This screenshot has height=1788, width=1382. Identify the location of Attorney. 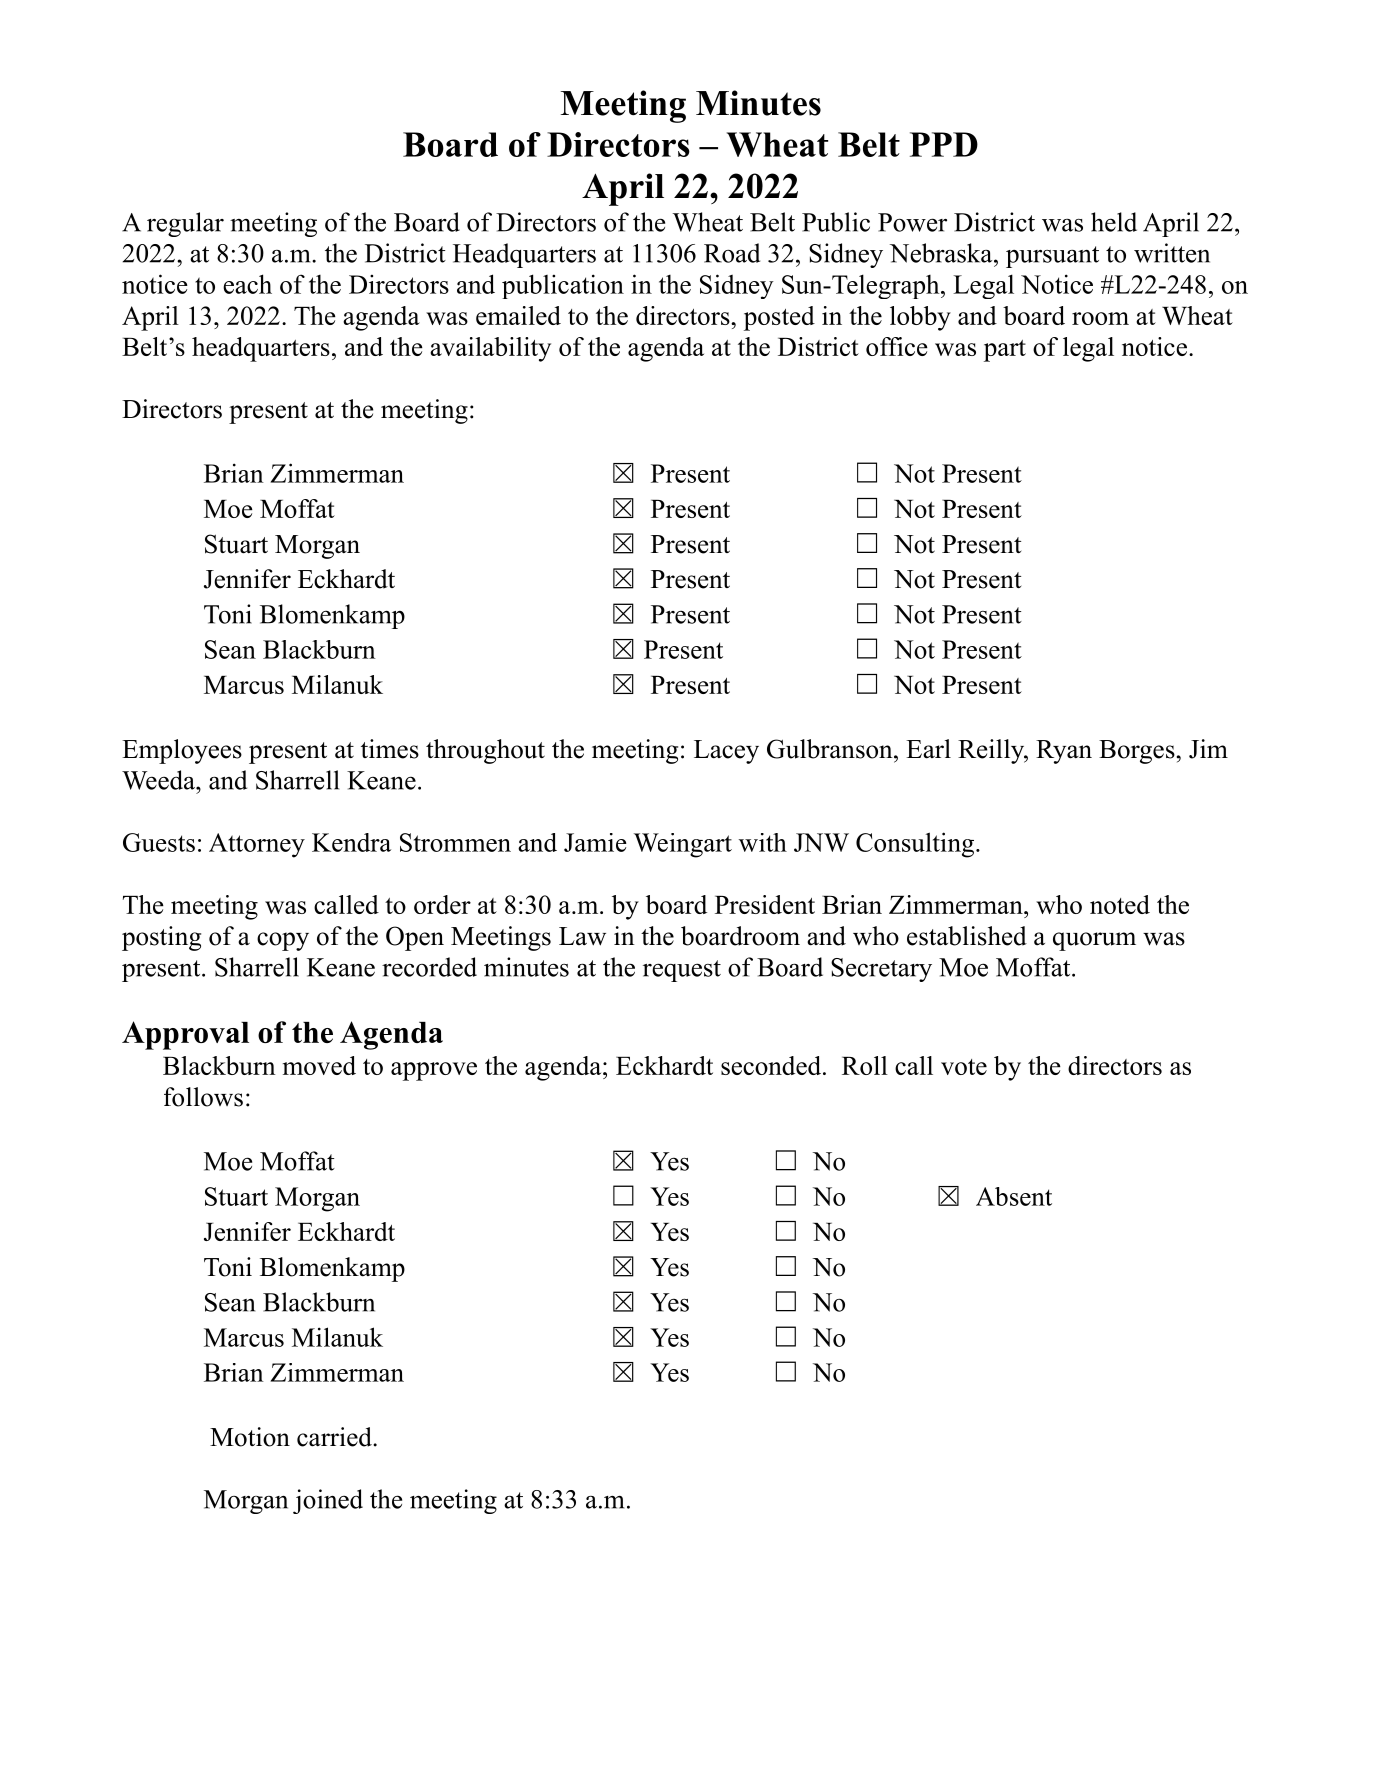
(257, 845).
